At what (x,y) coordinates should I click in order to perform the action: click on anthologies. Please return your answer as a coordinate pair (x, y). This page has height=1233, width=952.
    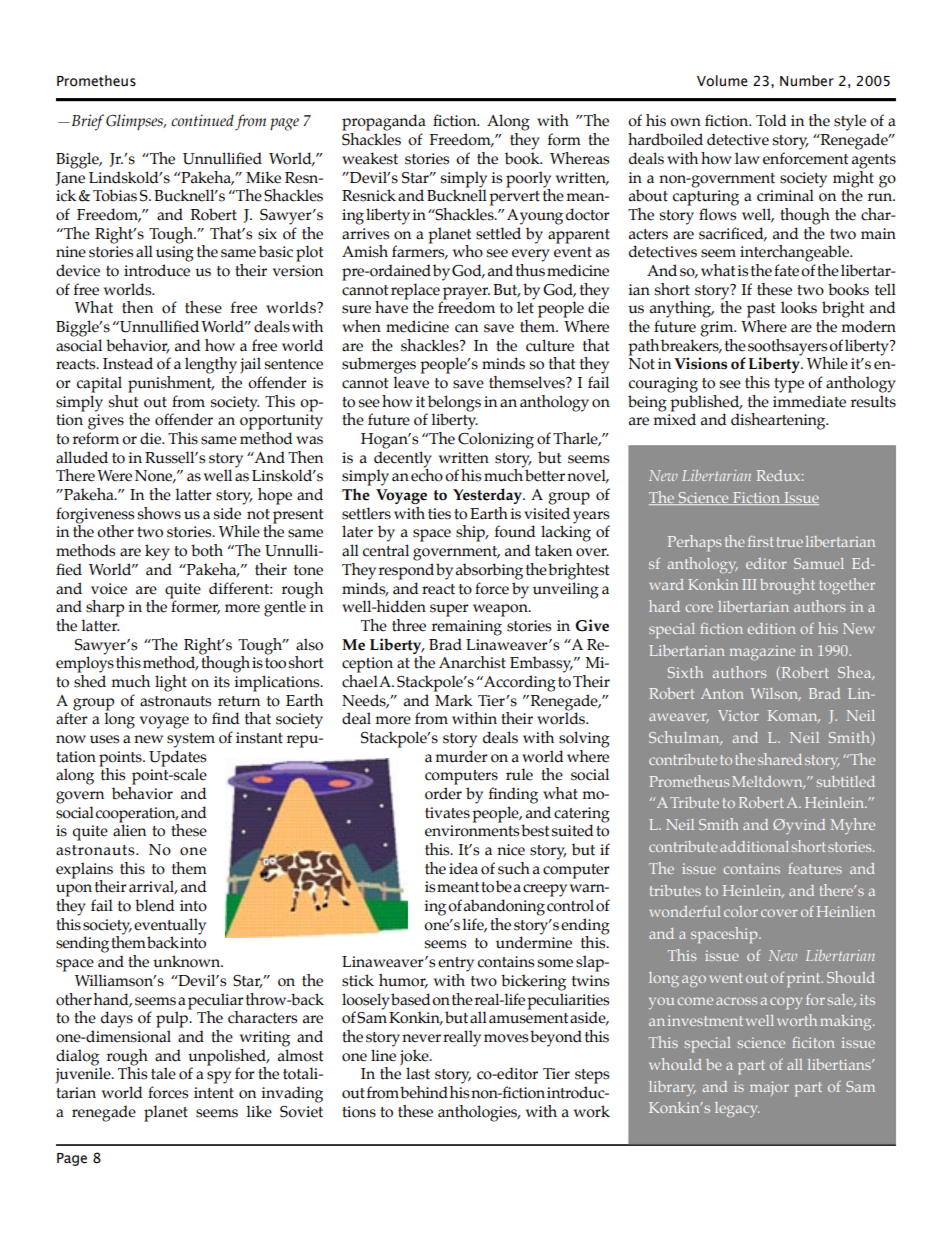
    Looking at the image, I should click on (479, 1113).
